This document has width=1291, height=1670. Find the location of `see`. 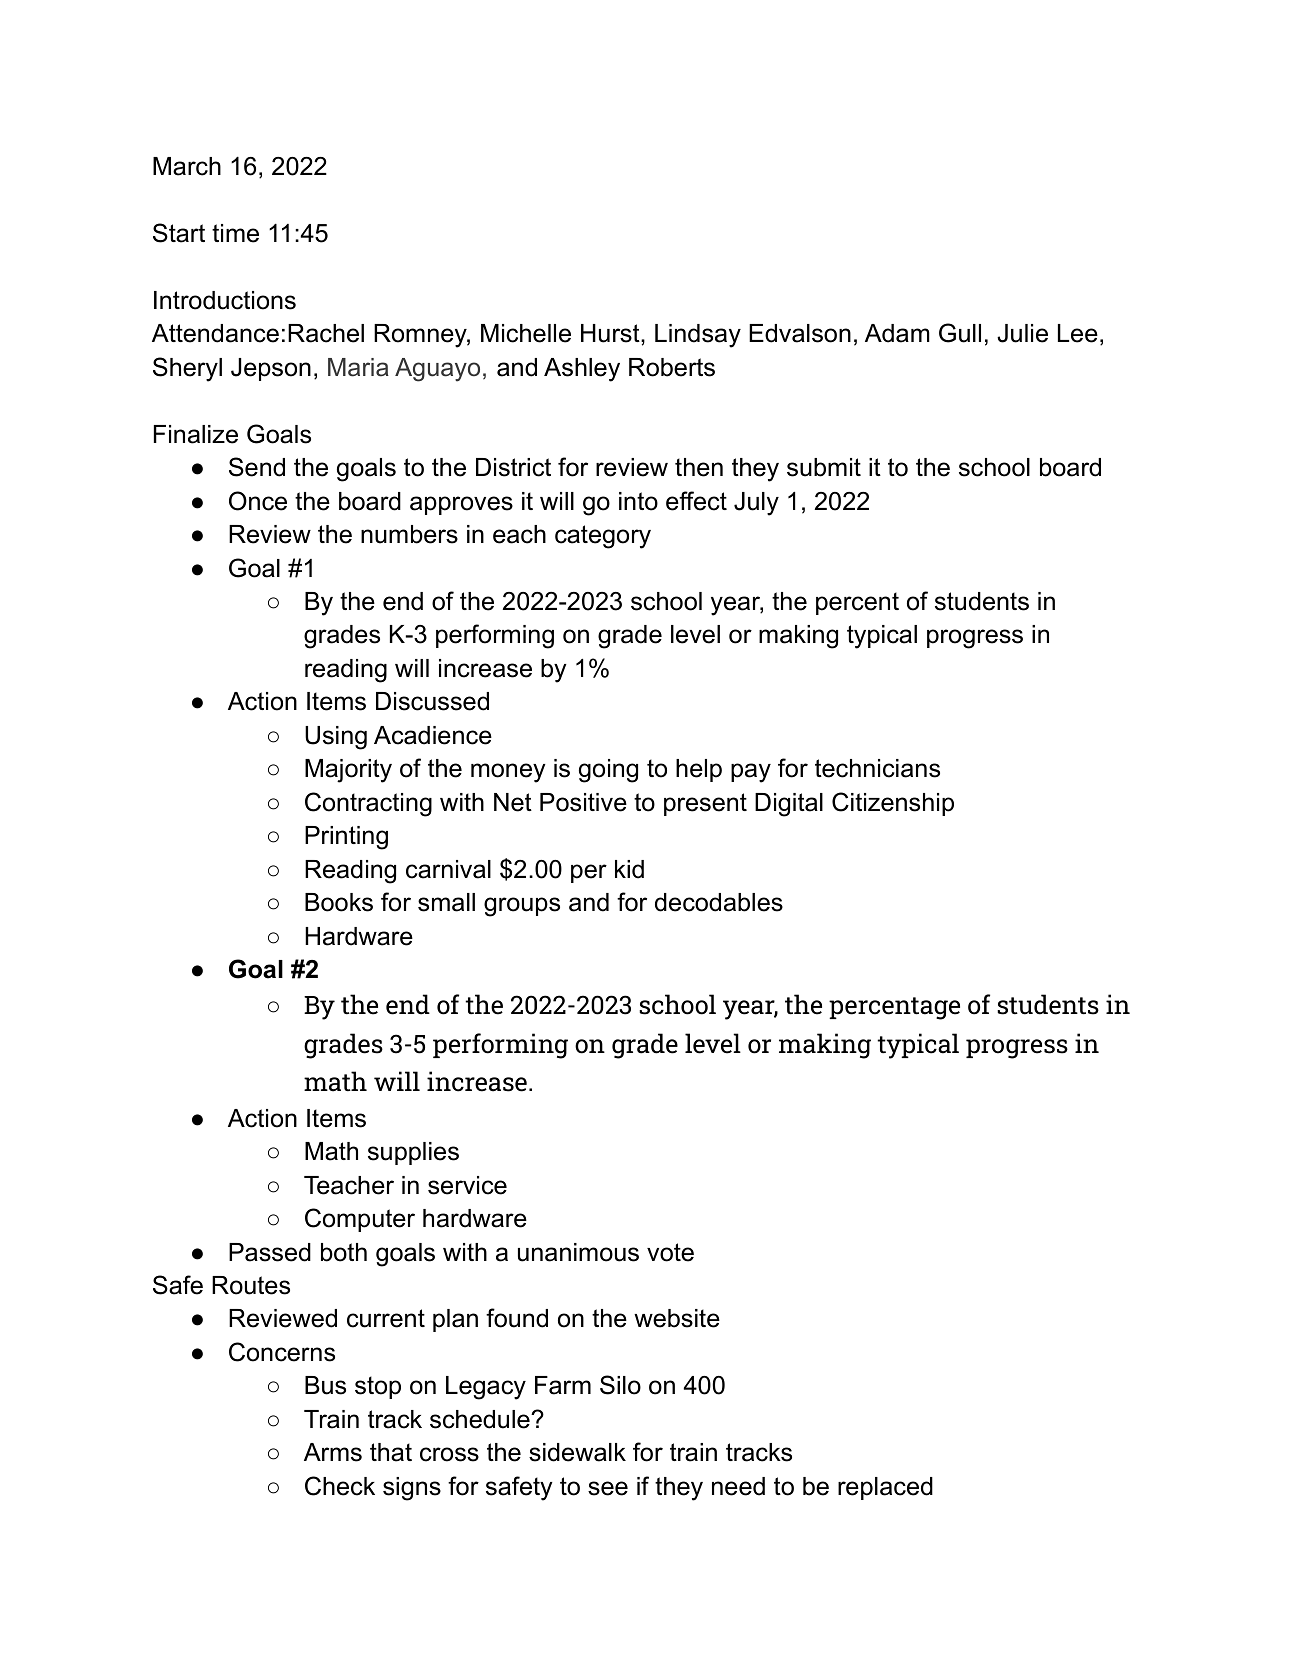

see is located at coordinates (608, 1488).
